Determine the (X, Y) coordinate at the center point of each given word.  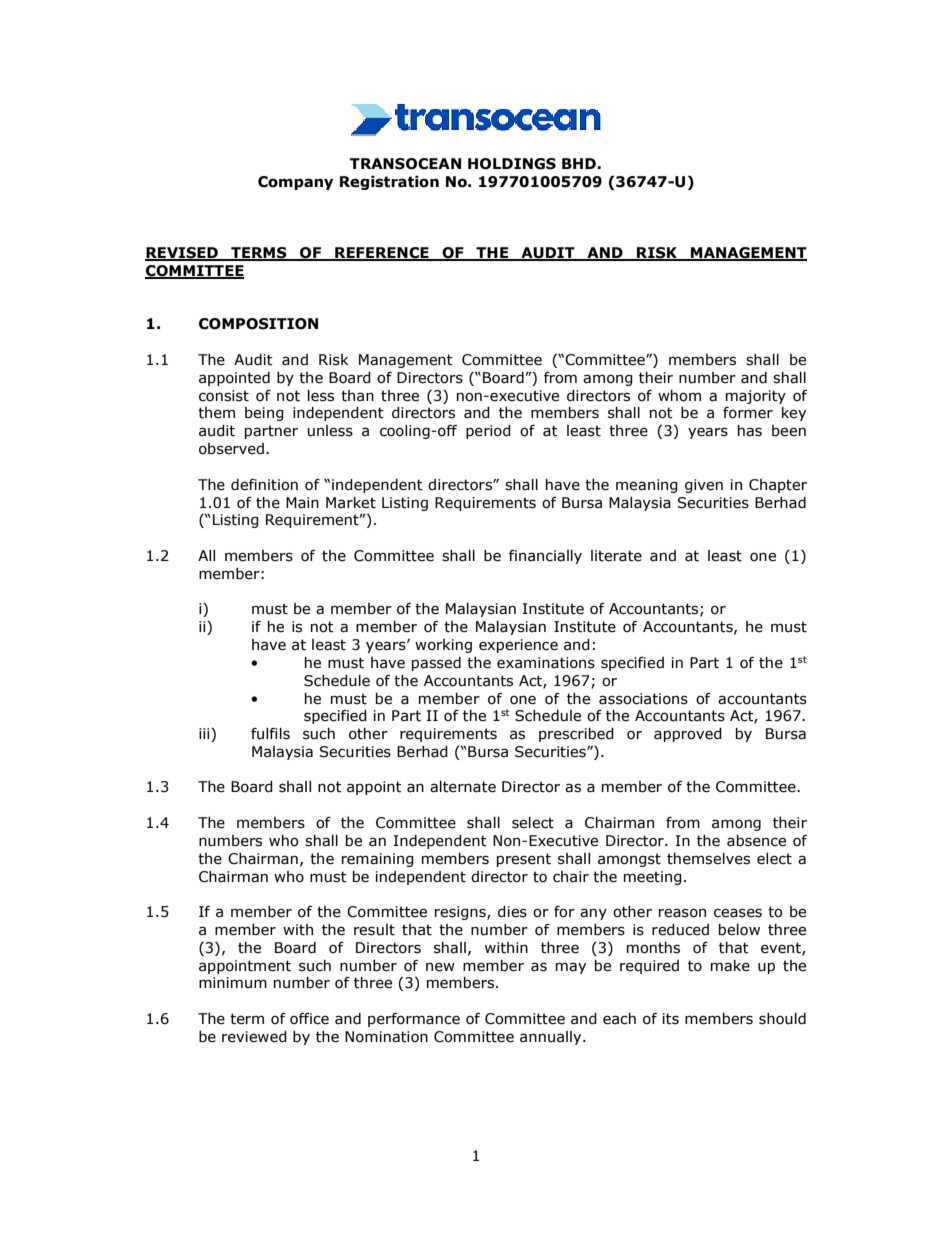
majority (756, 397)
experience (518, 646)
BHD (579, 163)
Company (296, 183)
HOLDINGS (512, 164)
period (488, 432)
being (264, 414)
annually (552, 1038)
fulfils (270, 734)
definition (264, 485)
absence (756, 841)
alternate (463, 787)
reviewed (254, 1037)
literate (616, 556)
